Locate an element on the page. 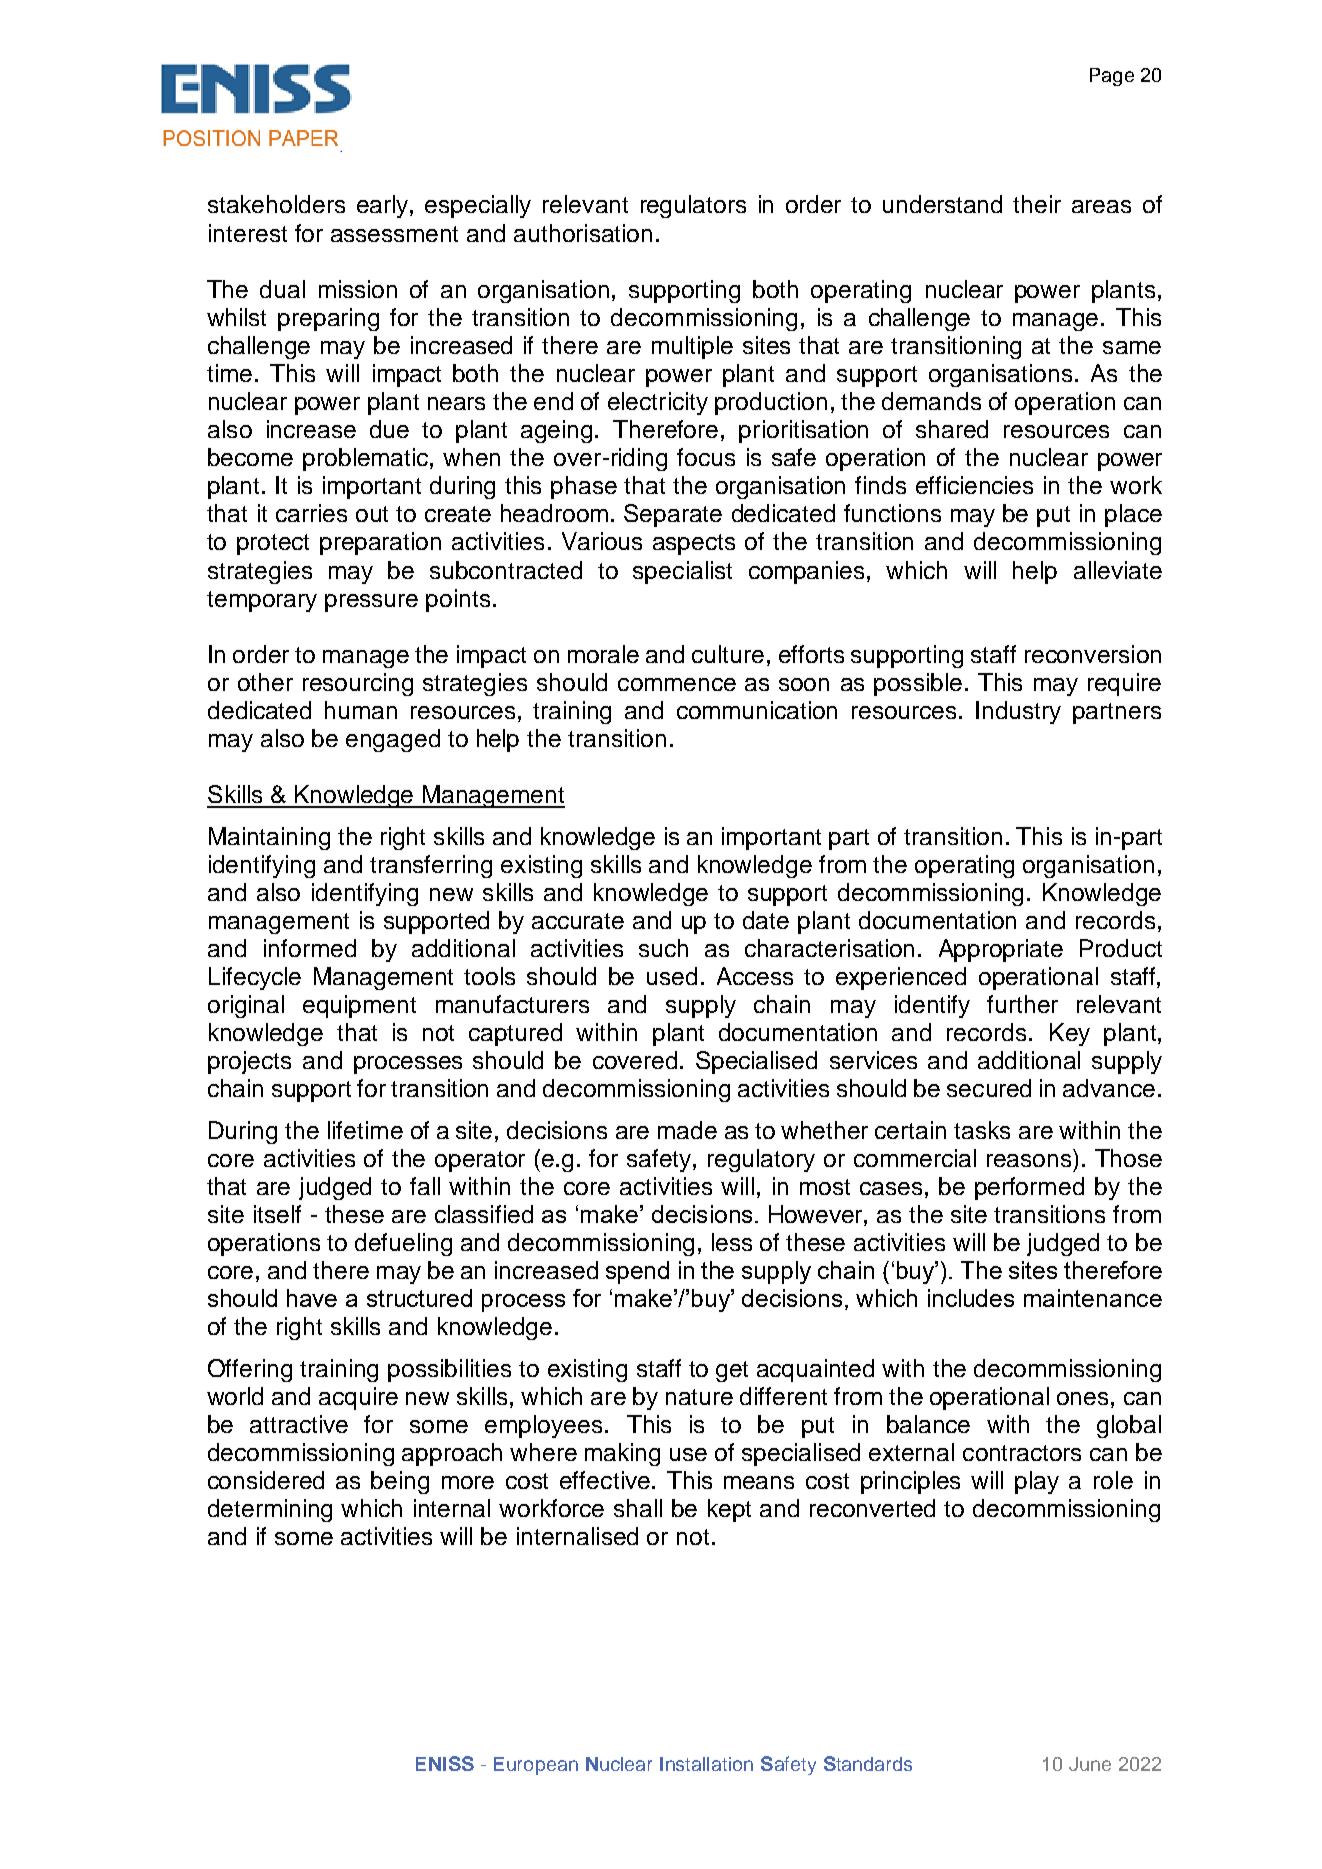  early is located at coordinates (384, 206).
